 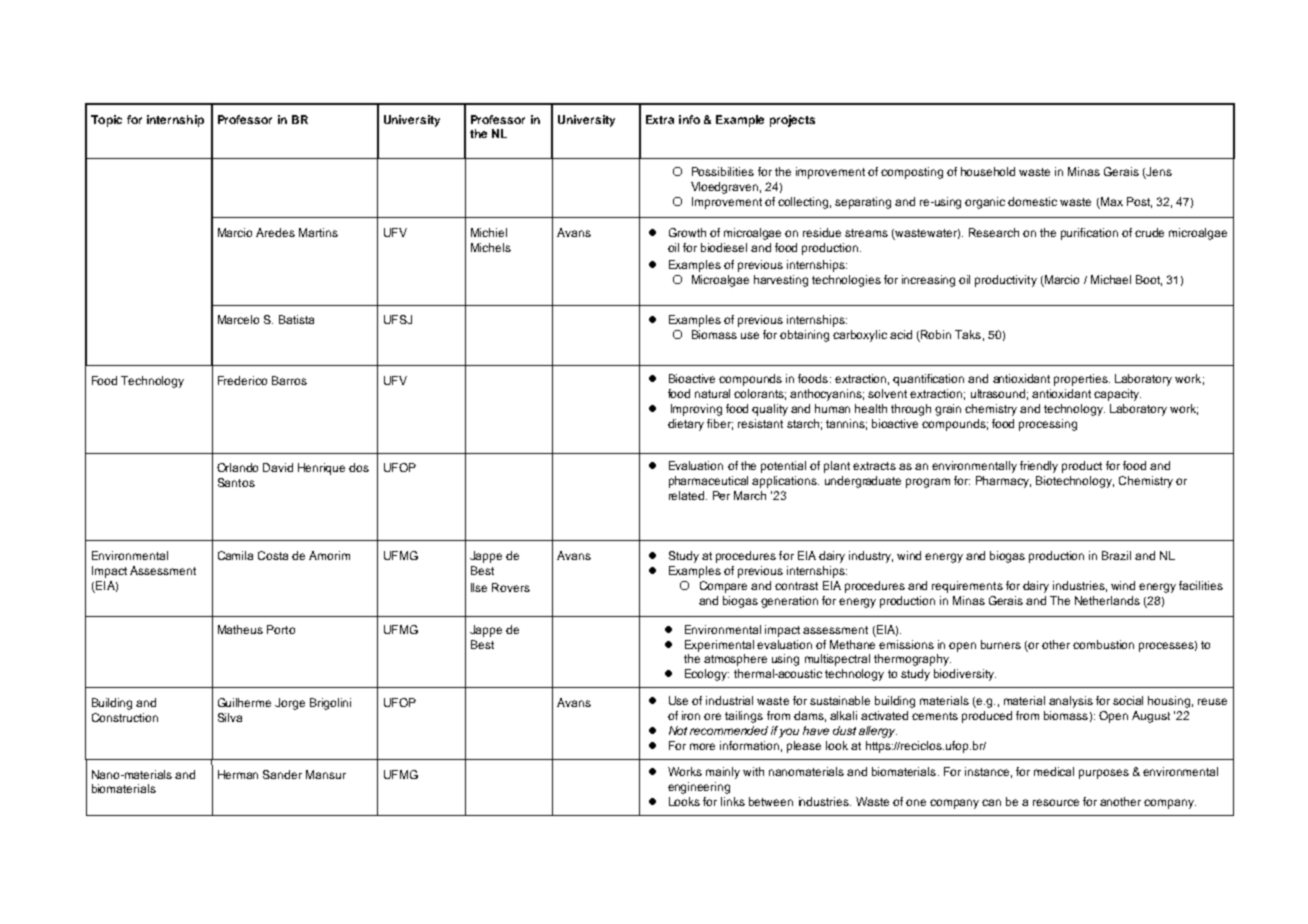 What do you see at coordinates (237, 467) in the screenshot?
I see `Orlando` at bounding box center [237, 467].
